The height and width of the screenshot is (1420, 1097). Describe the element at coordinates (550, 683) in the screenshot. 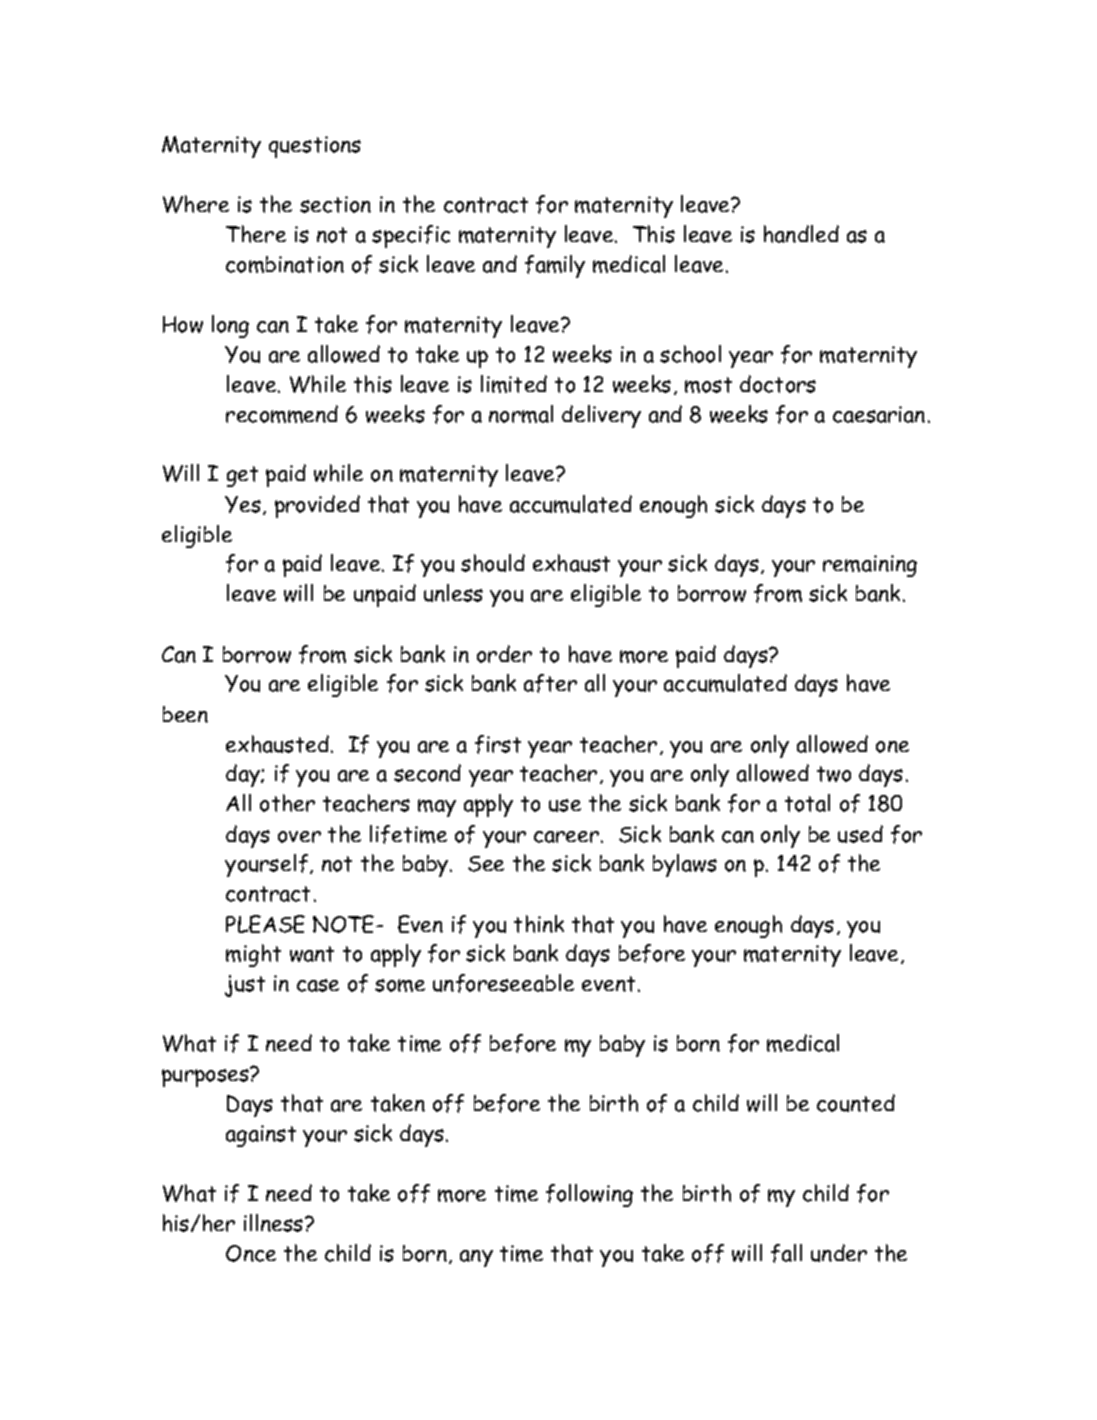

I see `after` at that location.
